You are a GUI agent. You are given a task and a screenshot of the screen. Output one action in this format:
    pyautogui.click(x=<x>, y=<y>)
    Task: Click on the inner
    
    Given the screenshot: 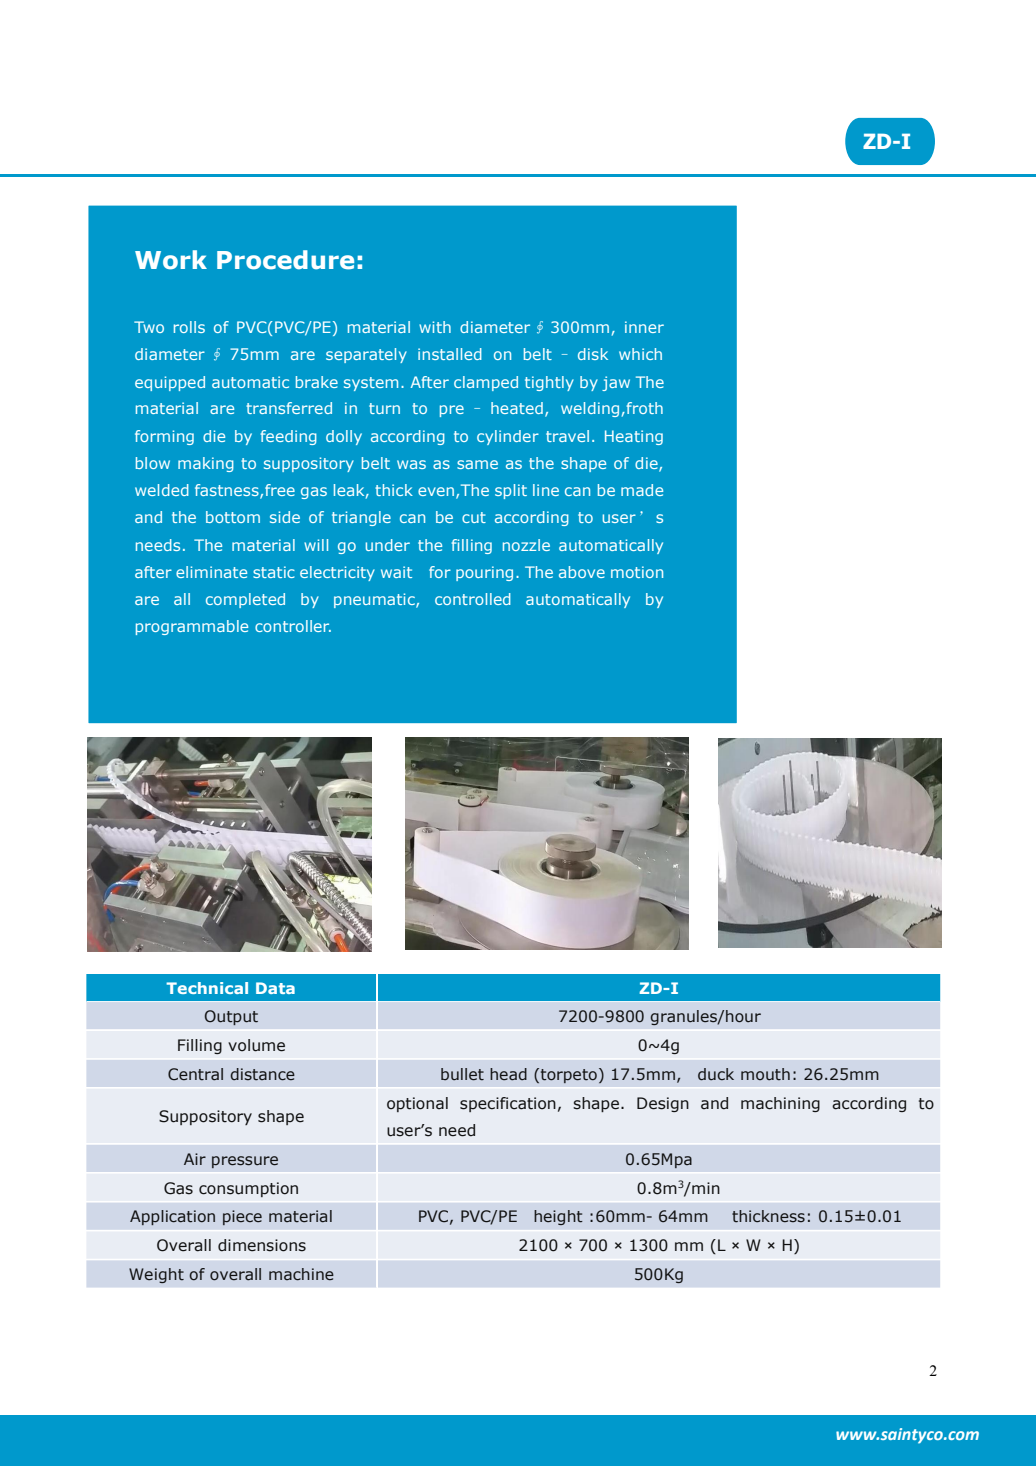 What is the action you would take?
    pyautogui.click(x=644, y=327)
